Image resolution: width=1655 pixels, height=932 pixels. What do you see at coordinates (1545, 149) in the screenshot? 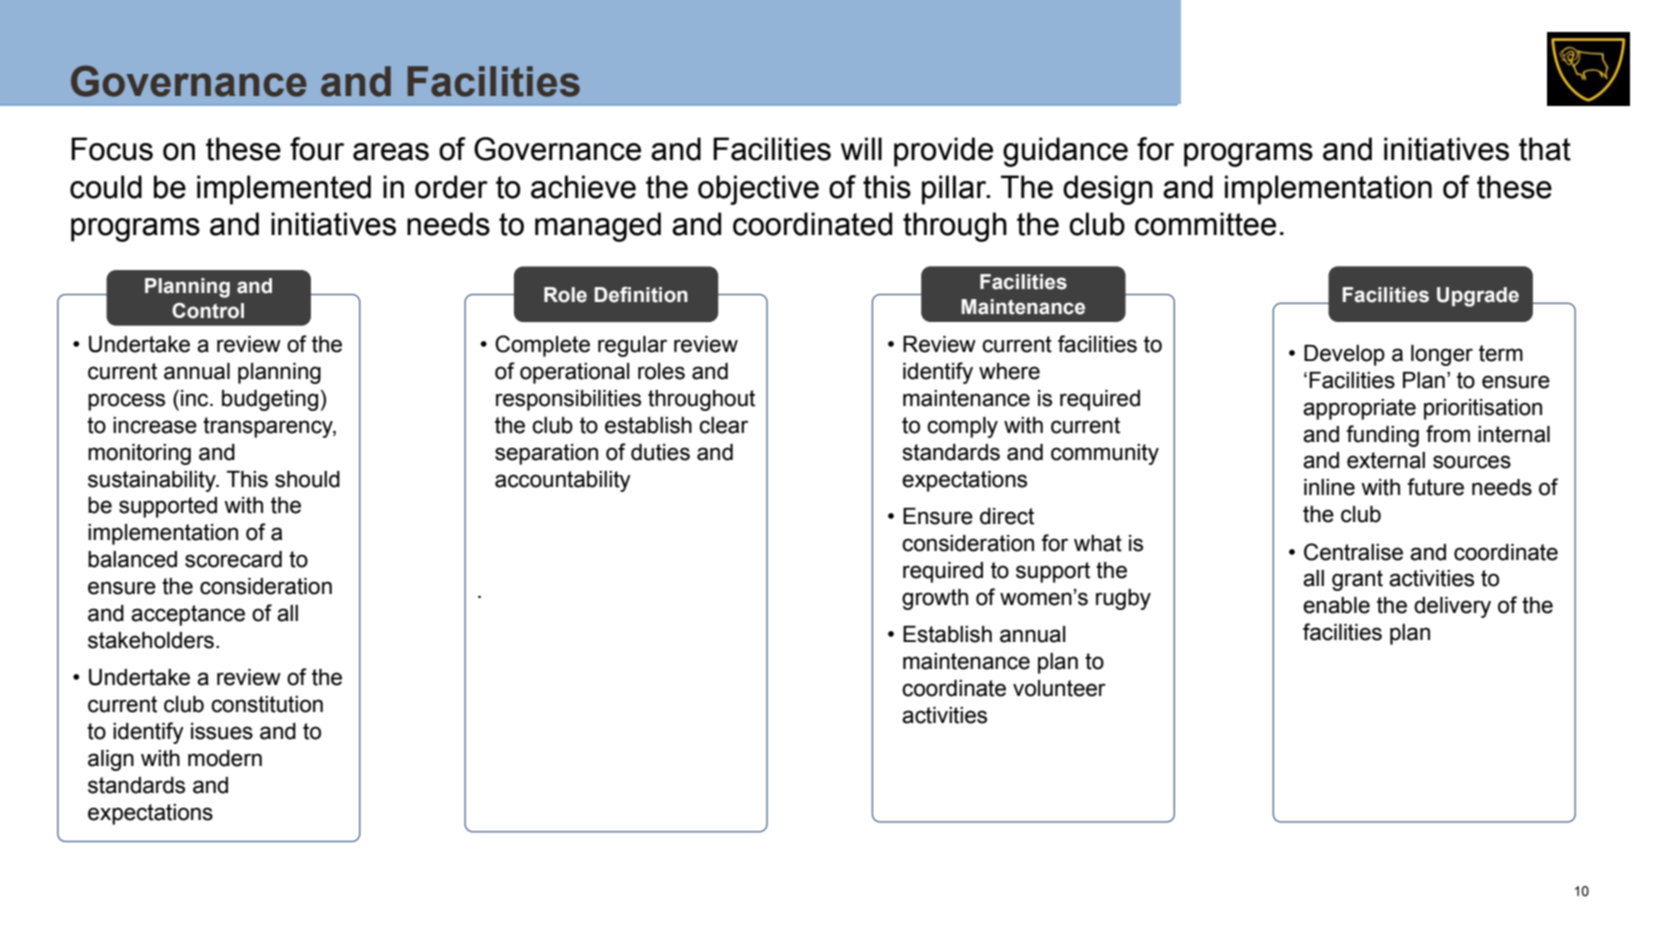
I see `that` at bounding box center [1545, 149].
